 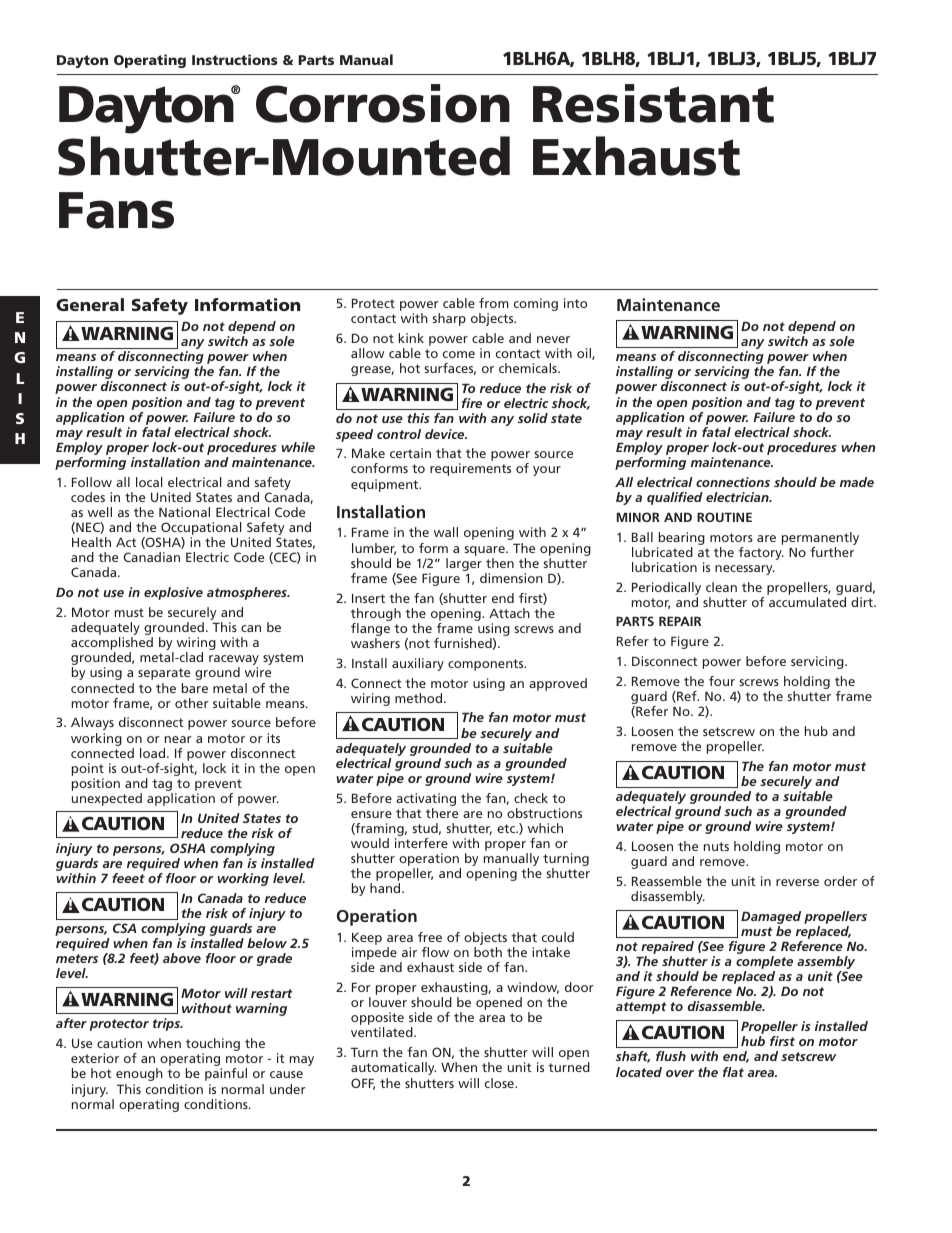 What do you see at coordinates (139, 1074) in the screenshot?
I see `enough` at bounding box center [139, 1074].
